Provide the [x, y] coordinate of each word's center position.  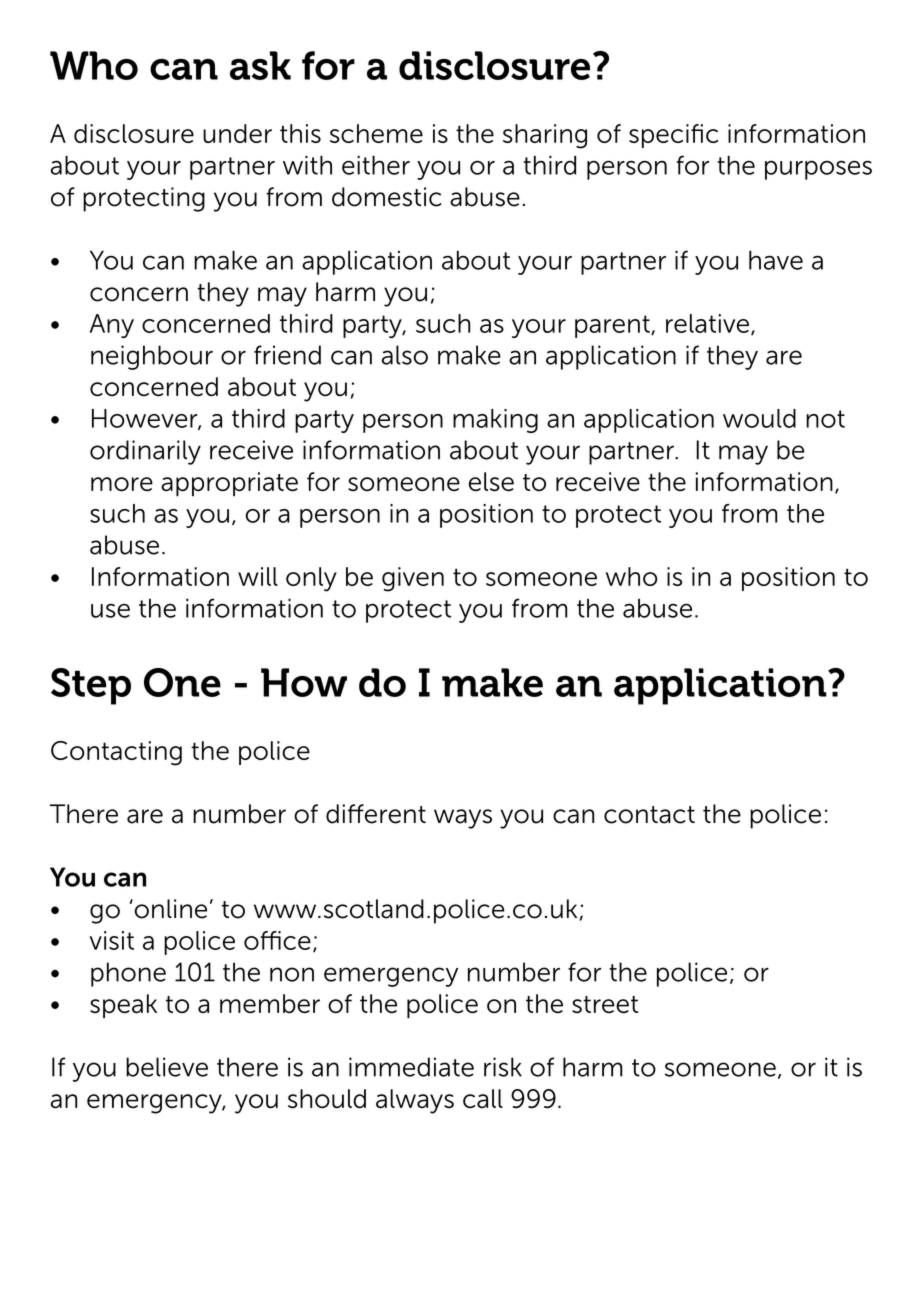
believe [167, 1067]
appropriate [229, 484]
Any [112, 326]
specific [673, 136]
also [405, 355]
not [825, 419]
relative [707, 323]
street [605, 1005]
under [237, 133]
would [759, 418]
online [169, 909]
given [413, 579]
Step [91, 686]
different [376, 814]
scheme [376, 133]
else [491, 482]
